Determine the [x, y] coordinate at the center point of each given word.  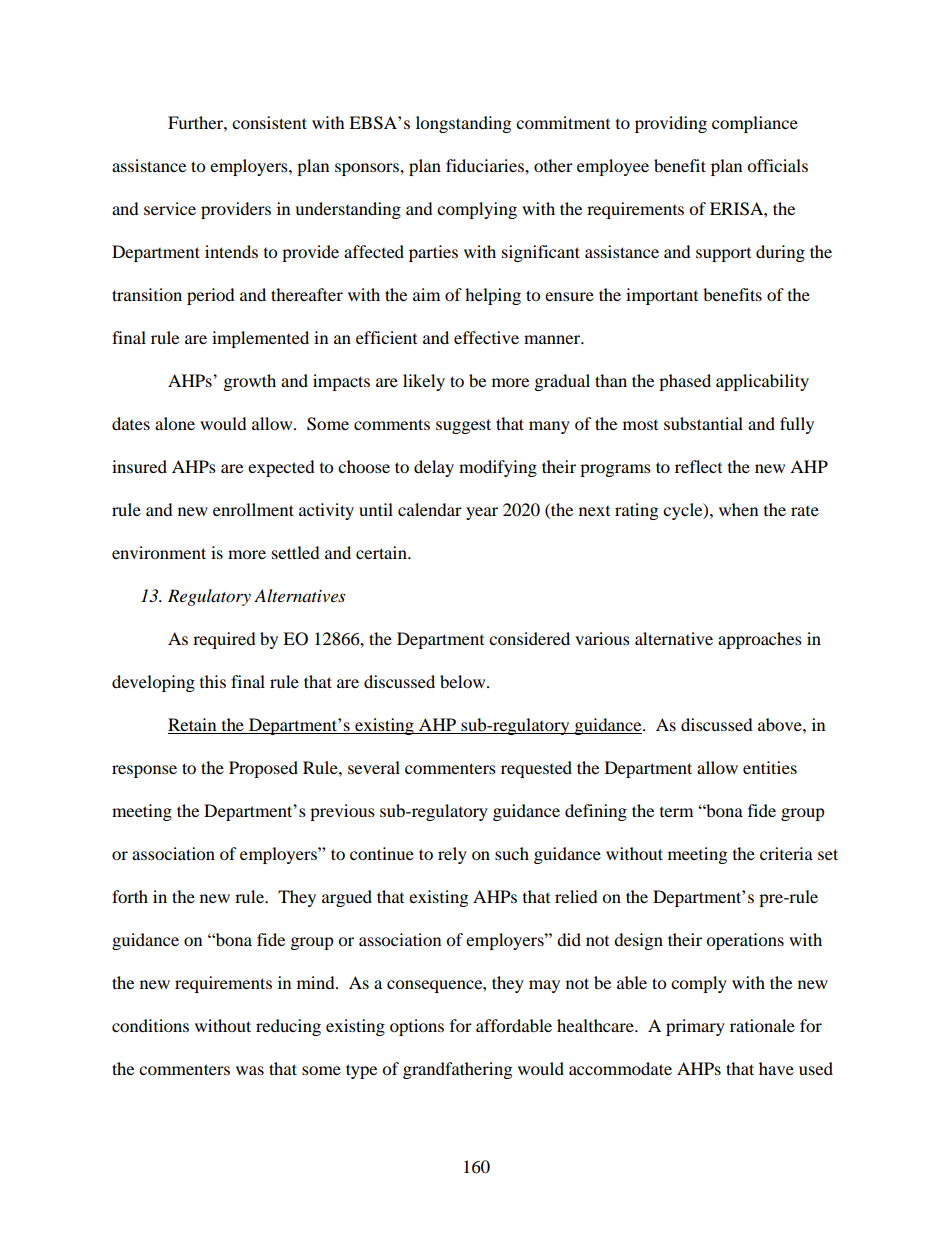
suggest [463, 426]
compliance [755, 124]
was [250, 1070]
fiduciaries [486, 165]
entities [770, 767]
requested [536, 769]
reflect [698, 466]
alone [175, 423]
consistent [269, 122]
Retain [192, 724]
